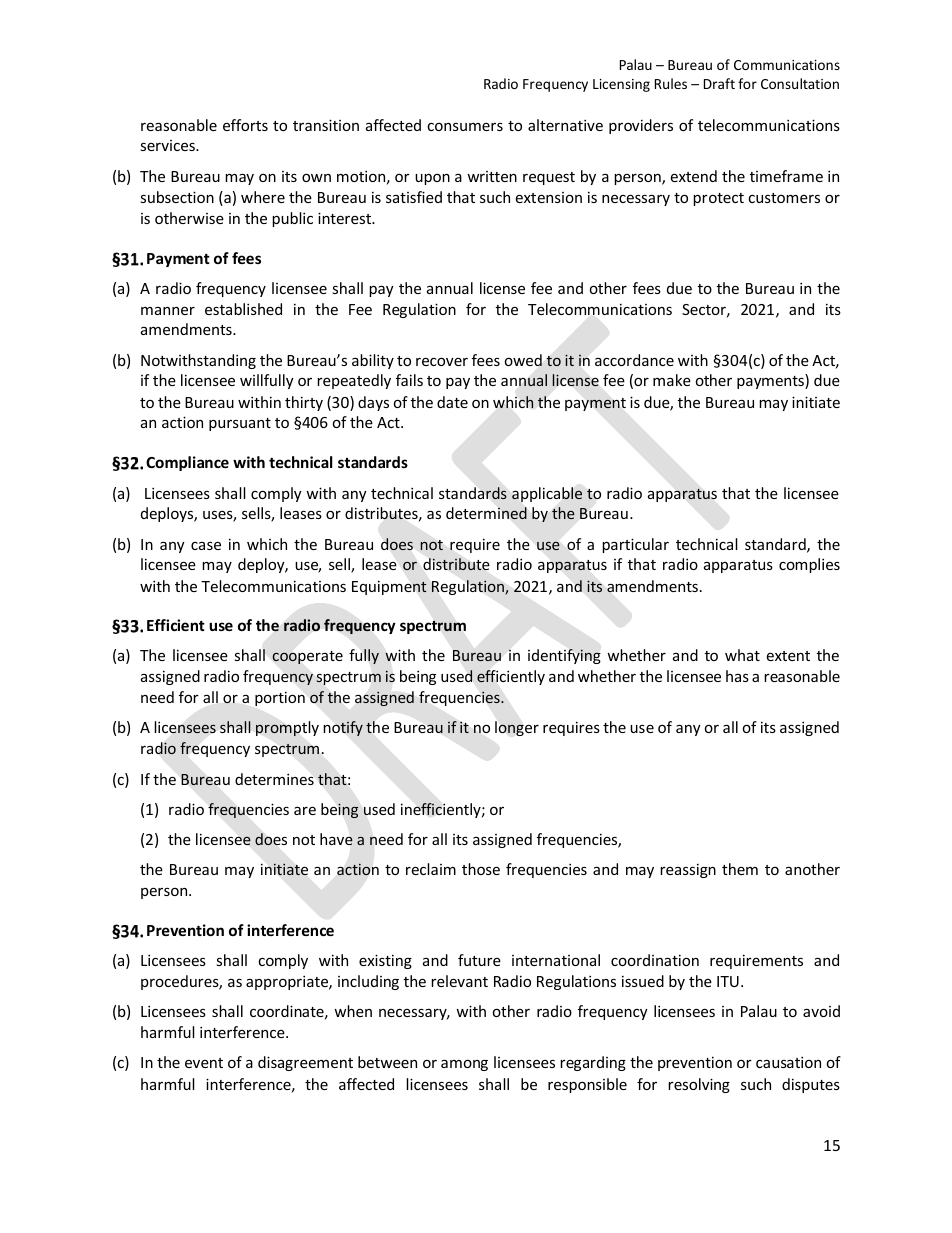 This document has width=952, height=1233. What do you see at coordinates (737, 676) in the document?
I see `has` at bounding box center [737, 676].
